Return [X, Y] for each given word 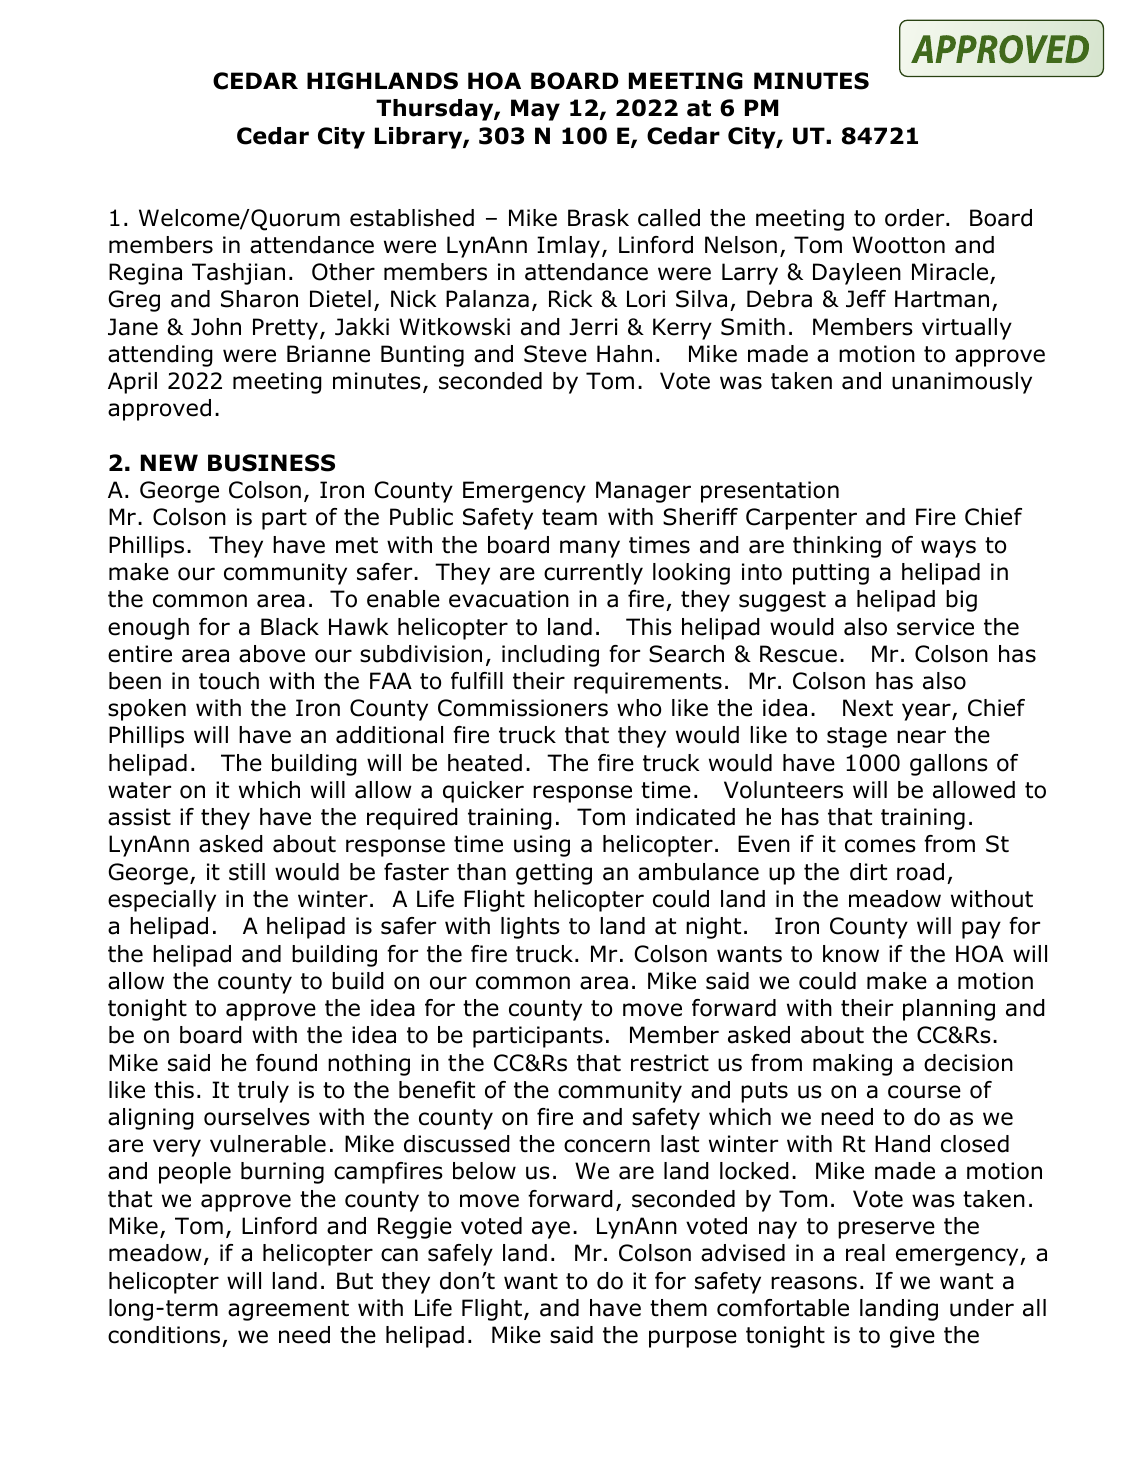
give [912, 1337]
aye [551, 1230]
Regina [145, 274]
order [916, 218]
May [535, 110]
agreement [288, 1310]
